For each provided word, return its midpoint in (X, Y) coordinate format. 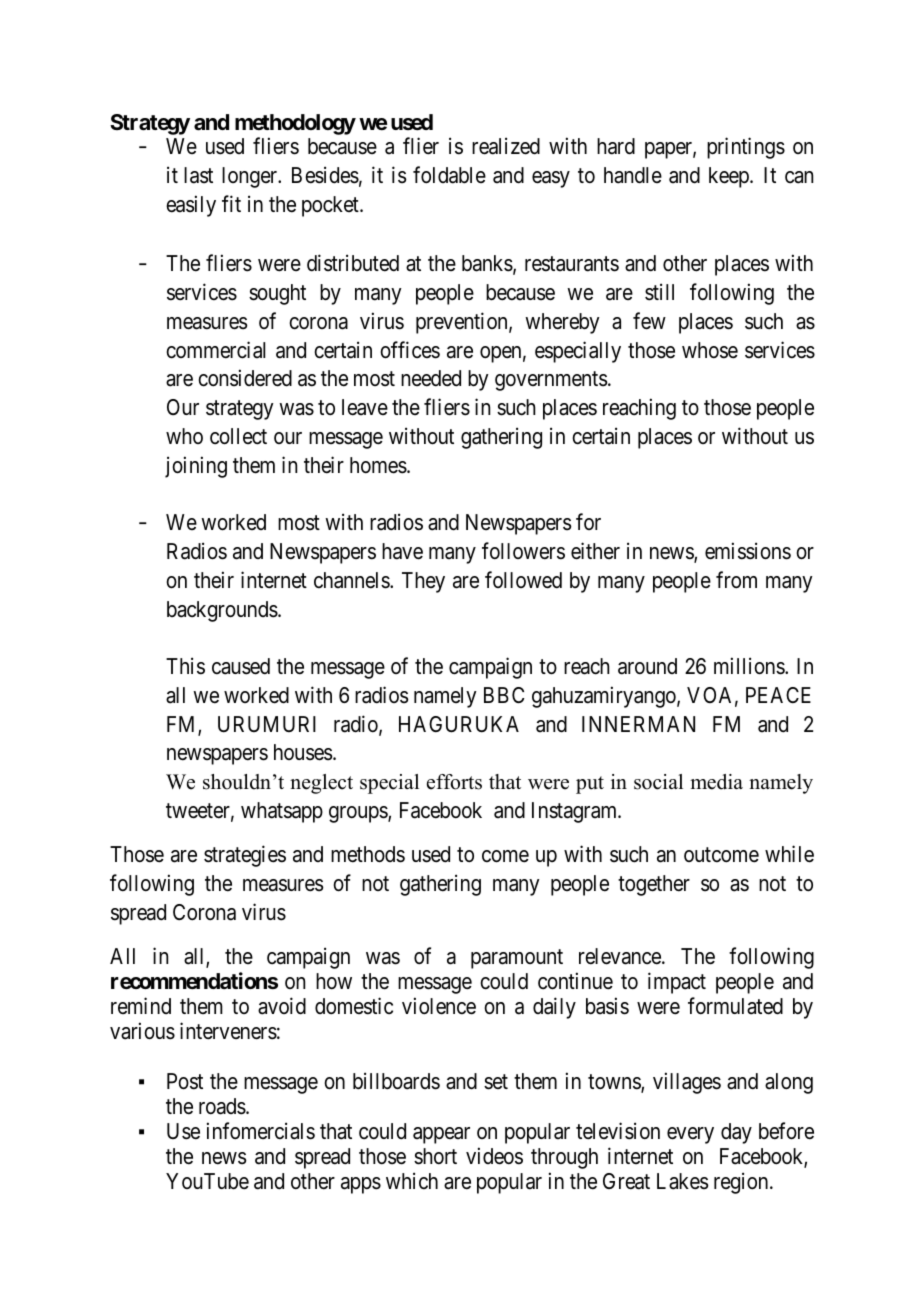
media (716, 782)
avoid (282, 1006)
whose (710, 350)
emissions (748, 551)
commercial (215, 350)
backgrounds (222, 611)
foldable (449, 175)
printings (746, 148)
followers (523, 551)
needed (431, 378)
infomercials (261, 1131)
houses (303, 752)
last (198, 175)
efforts (454, 782)
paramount (517, 959)
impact (677, 983)
